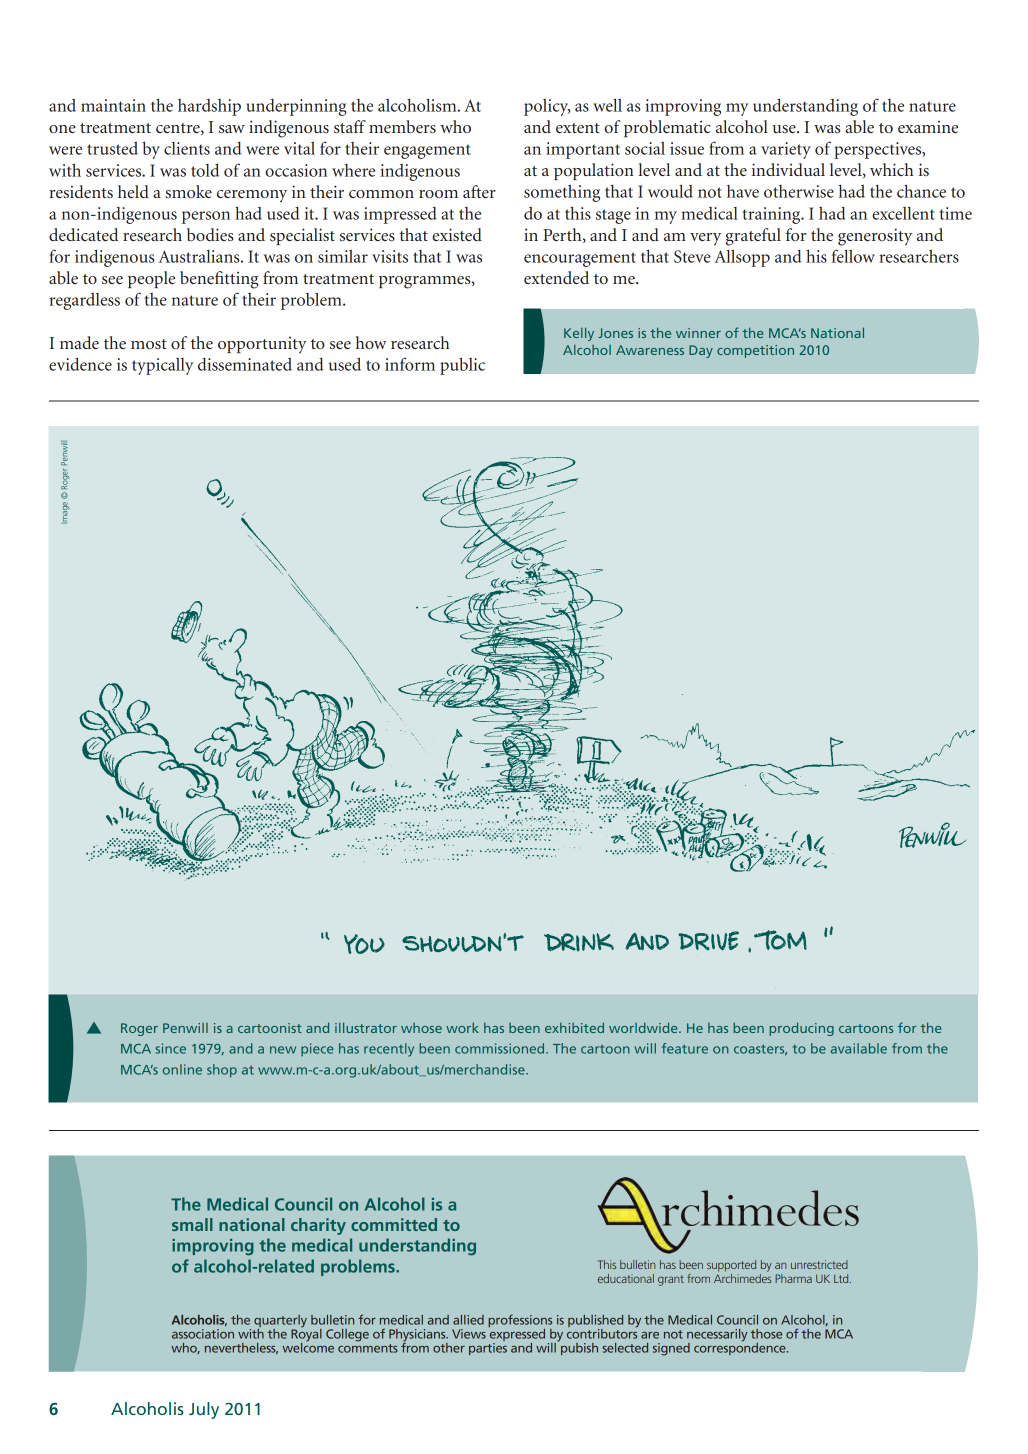 The height and width of the screenshot is (1454, 1028). What do you see at coordinates (547, 107) in the screenshot?
I see `policy` at bounding box center [547, 107].
